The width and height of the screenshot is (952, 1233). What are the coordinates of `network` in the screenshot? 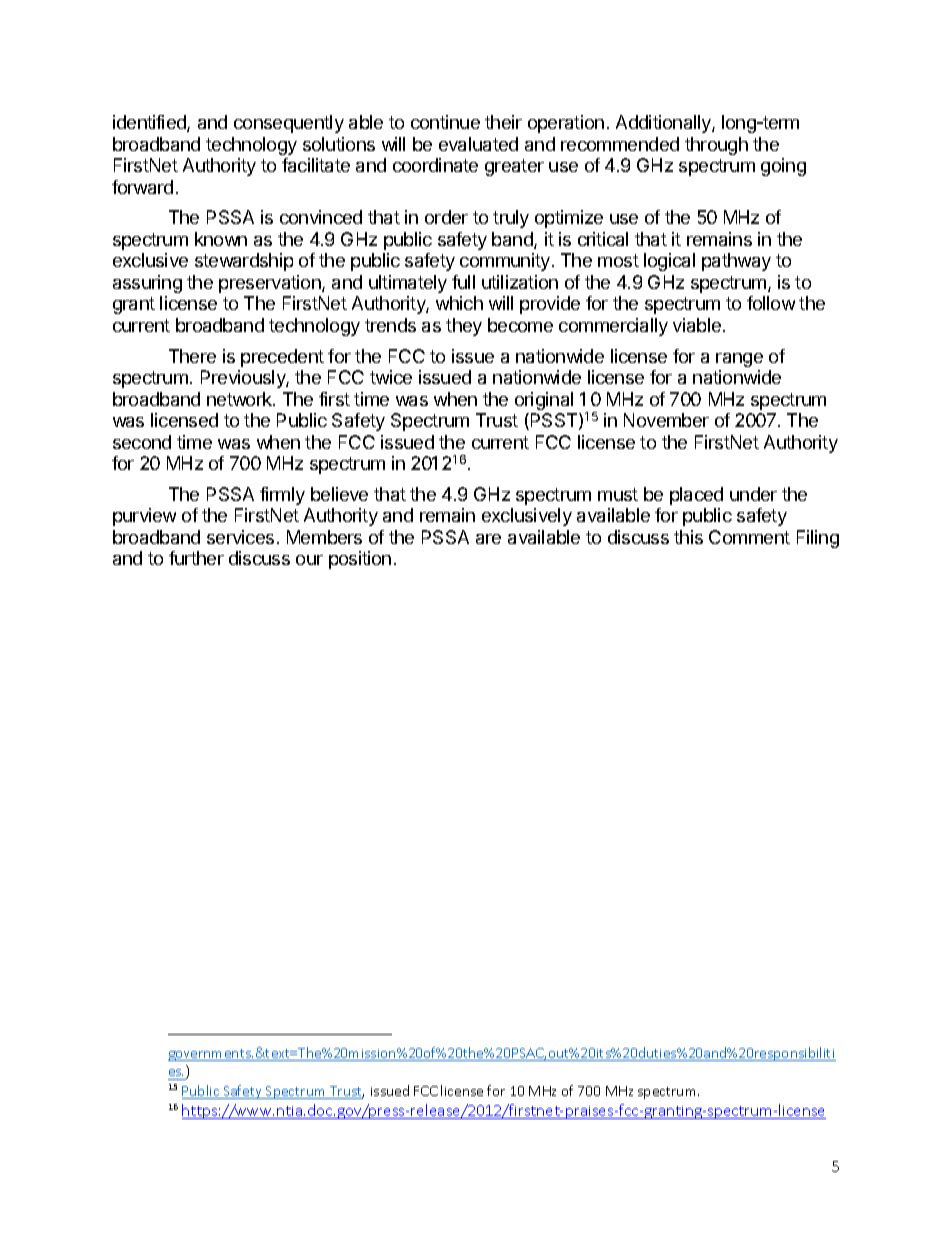 It's located at (240, 399).
